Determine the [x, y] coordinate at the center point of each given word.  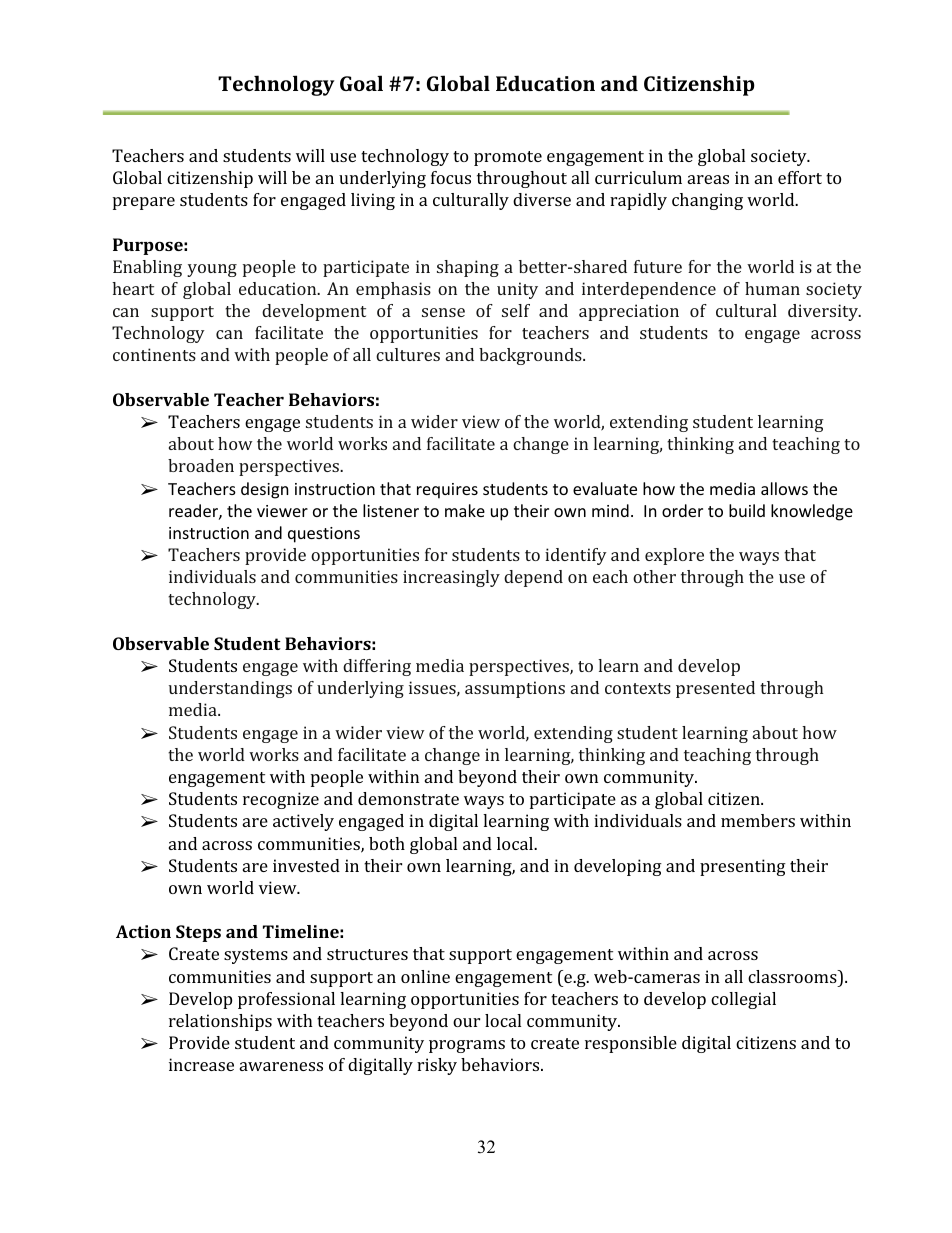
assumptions [515, 689]
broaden [201, 465]
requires [447, 491]
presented [715, 689]
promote [508, 158]
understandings [230, 689]
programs [467, 1046]
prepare [144, 203]
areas [708, 179]
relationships [220, 1022]
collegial [743, 1000]
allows [784, 488]
